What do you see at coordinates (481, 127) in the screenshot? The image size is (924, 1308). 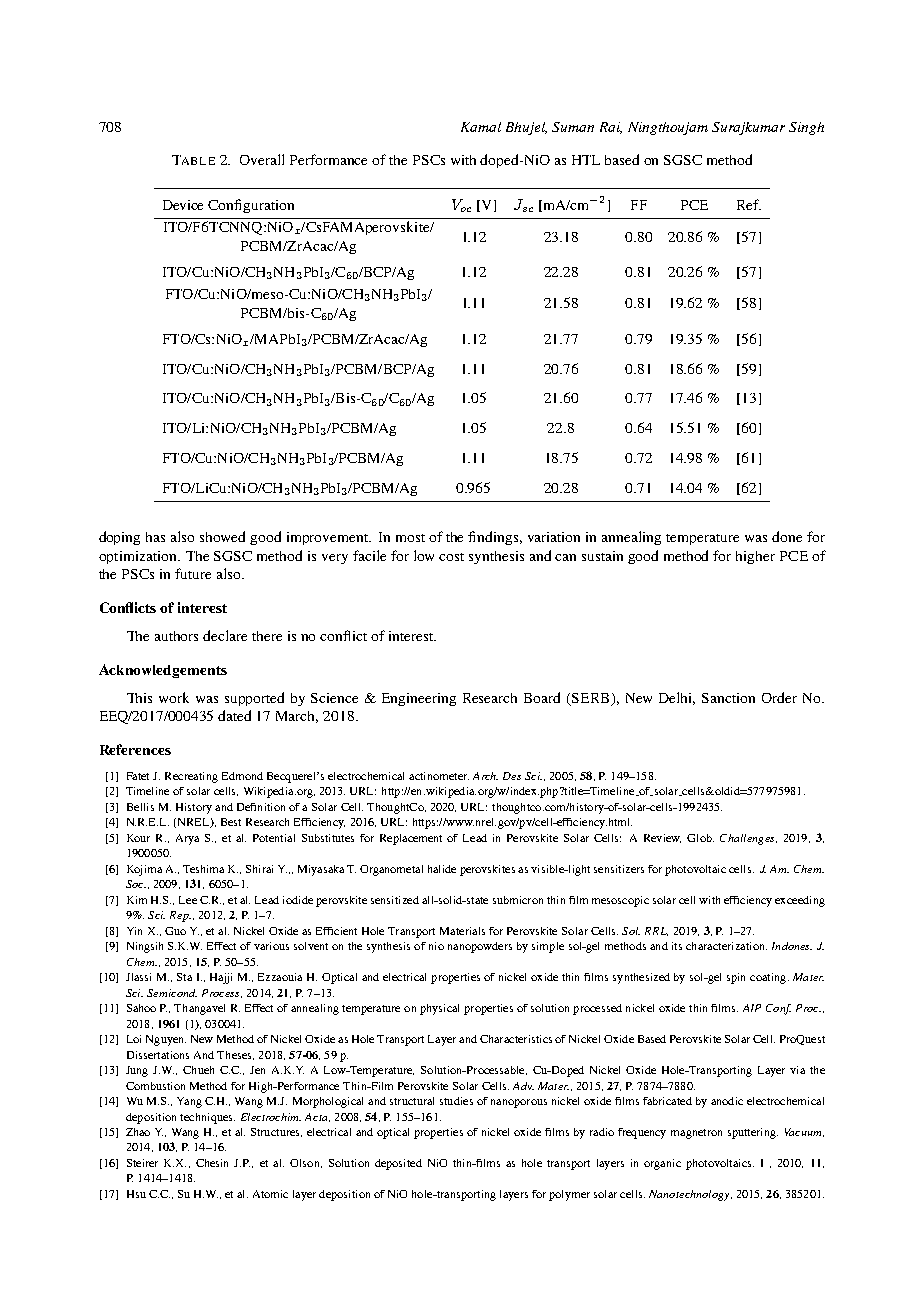 I see `Kamal` at bounding box center [481, 127].
